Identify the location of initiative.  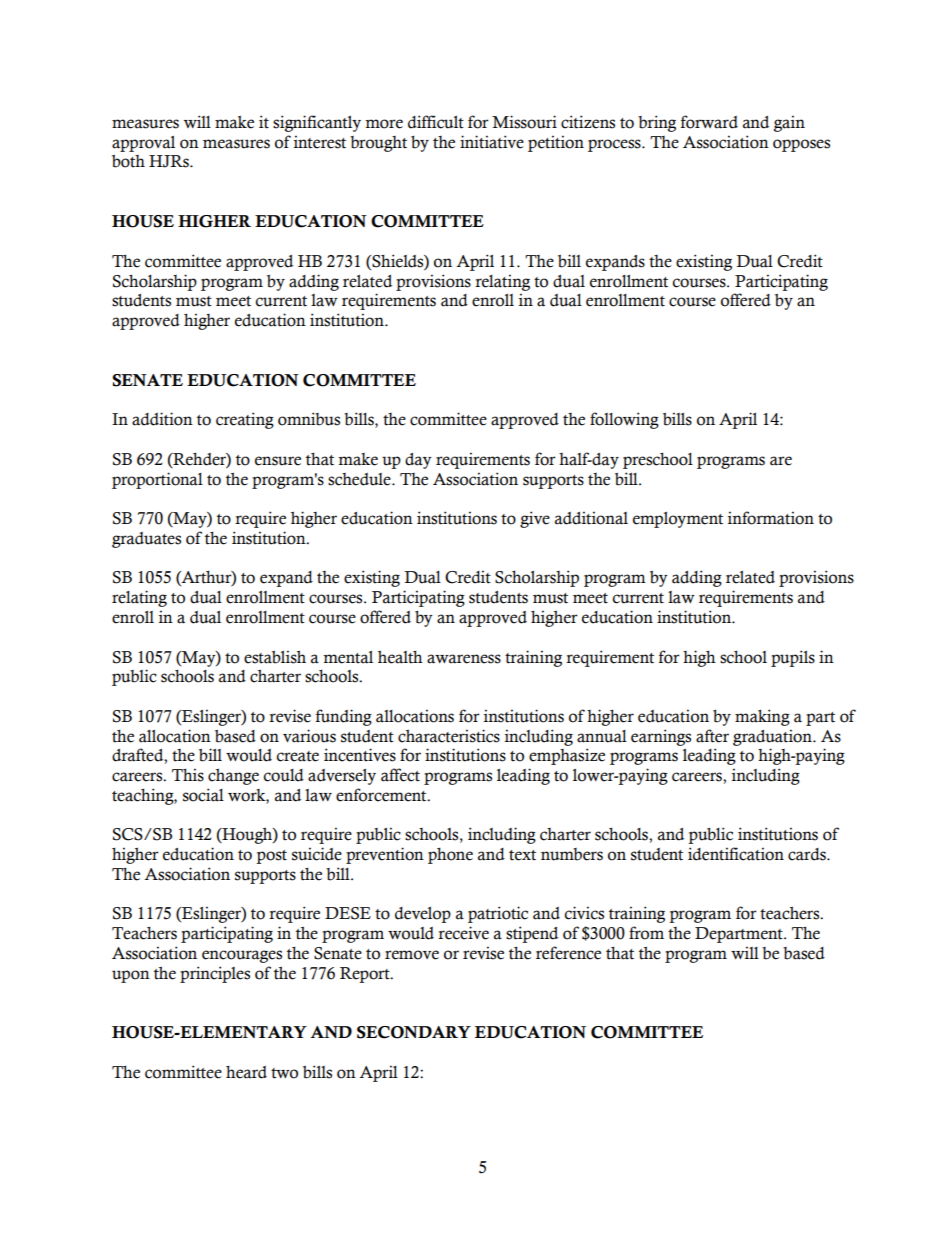
(492, 142).
